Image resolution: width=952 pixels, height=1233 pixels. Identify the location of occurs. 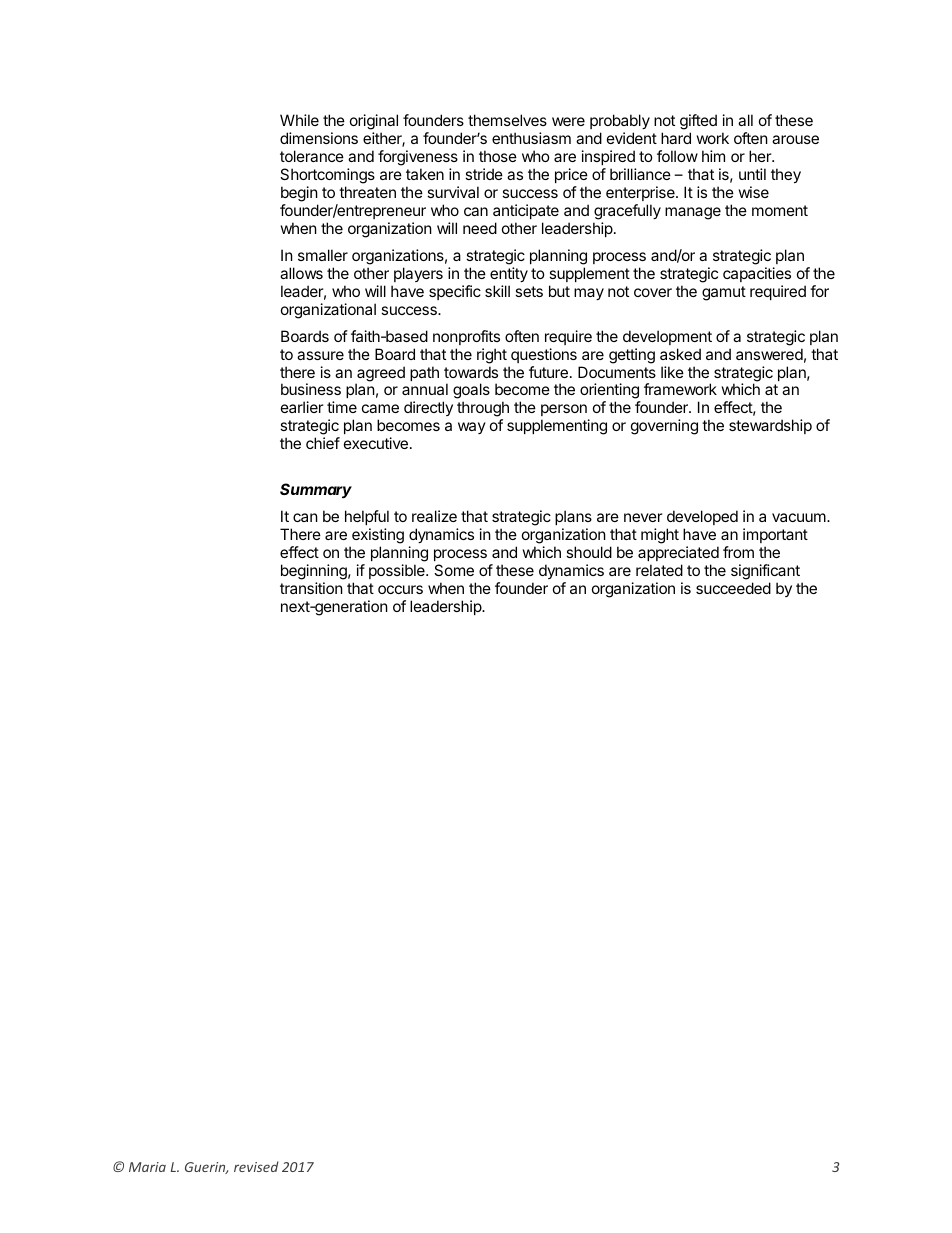
(400, 589).
